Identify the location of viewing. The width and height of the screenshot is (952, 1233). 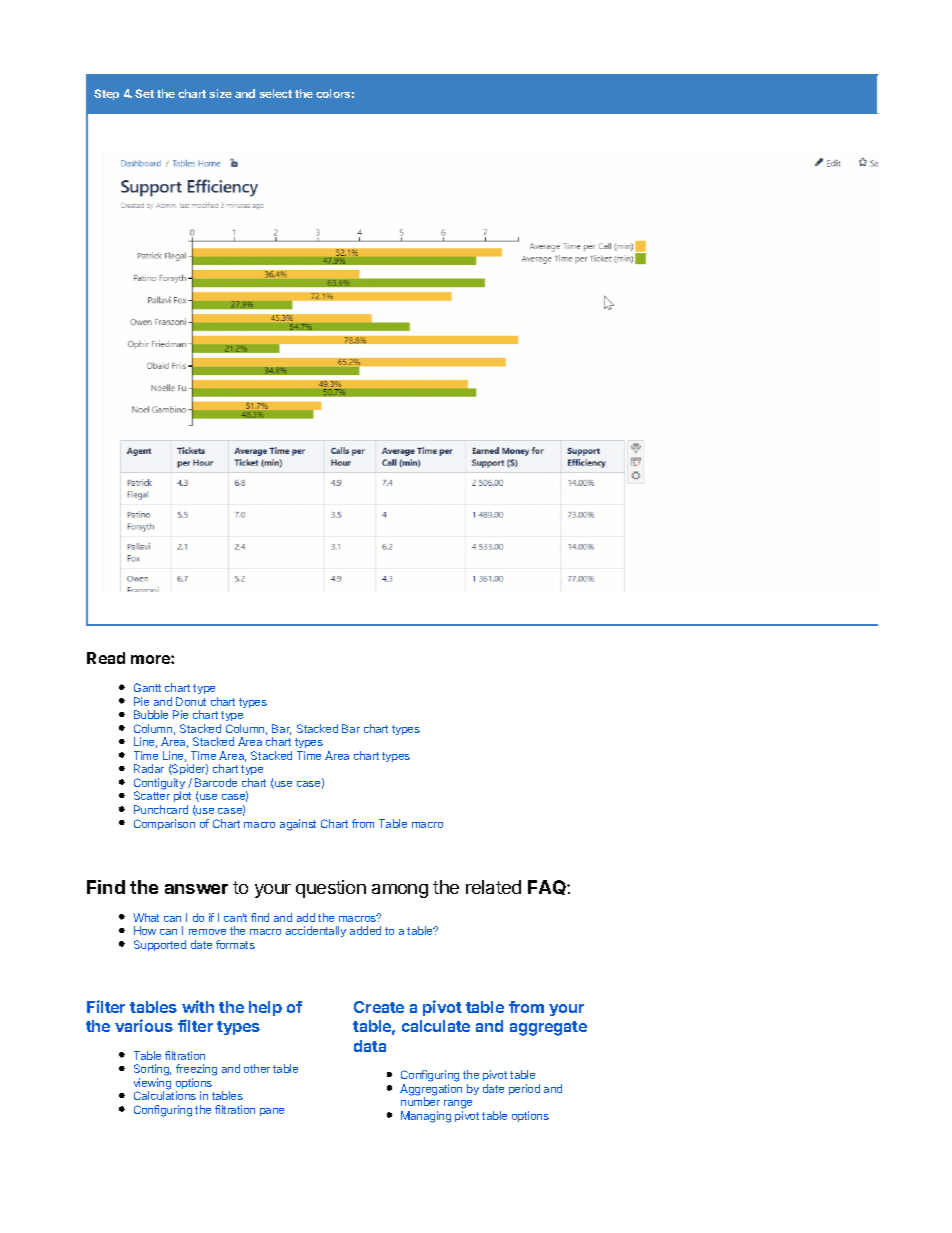
(152, 1085).
